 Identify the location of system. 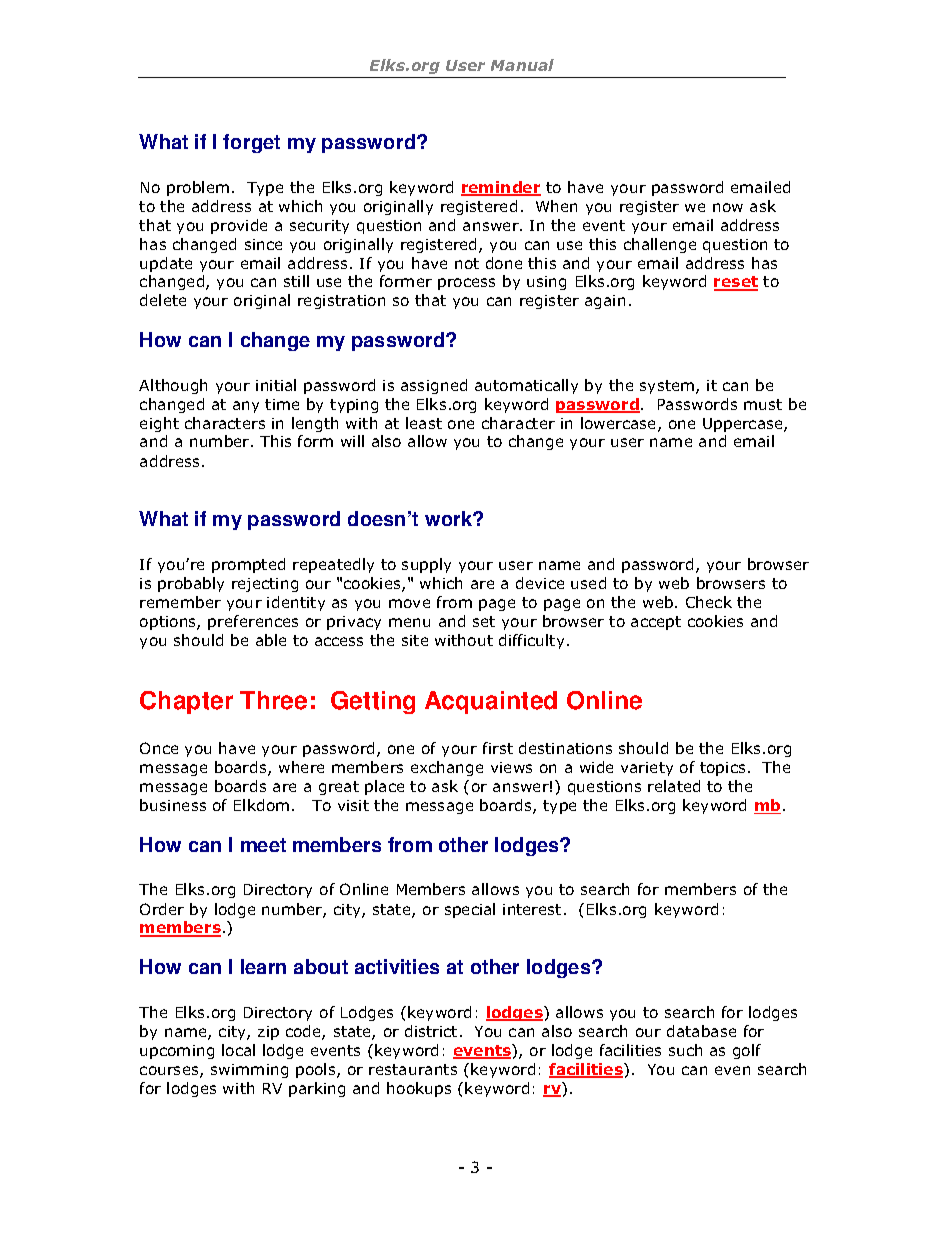
(668, 387).
